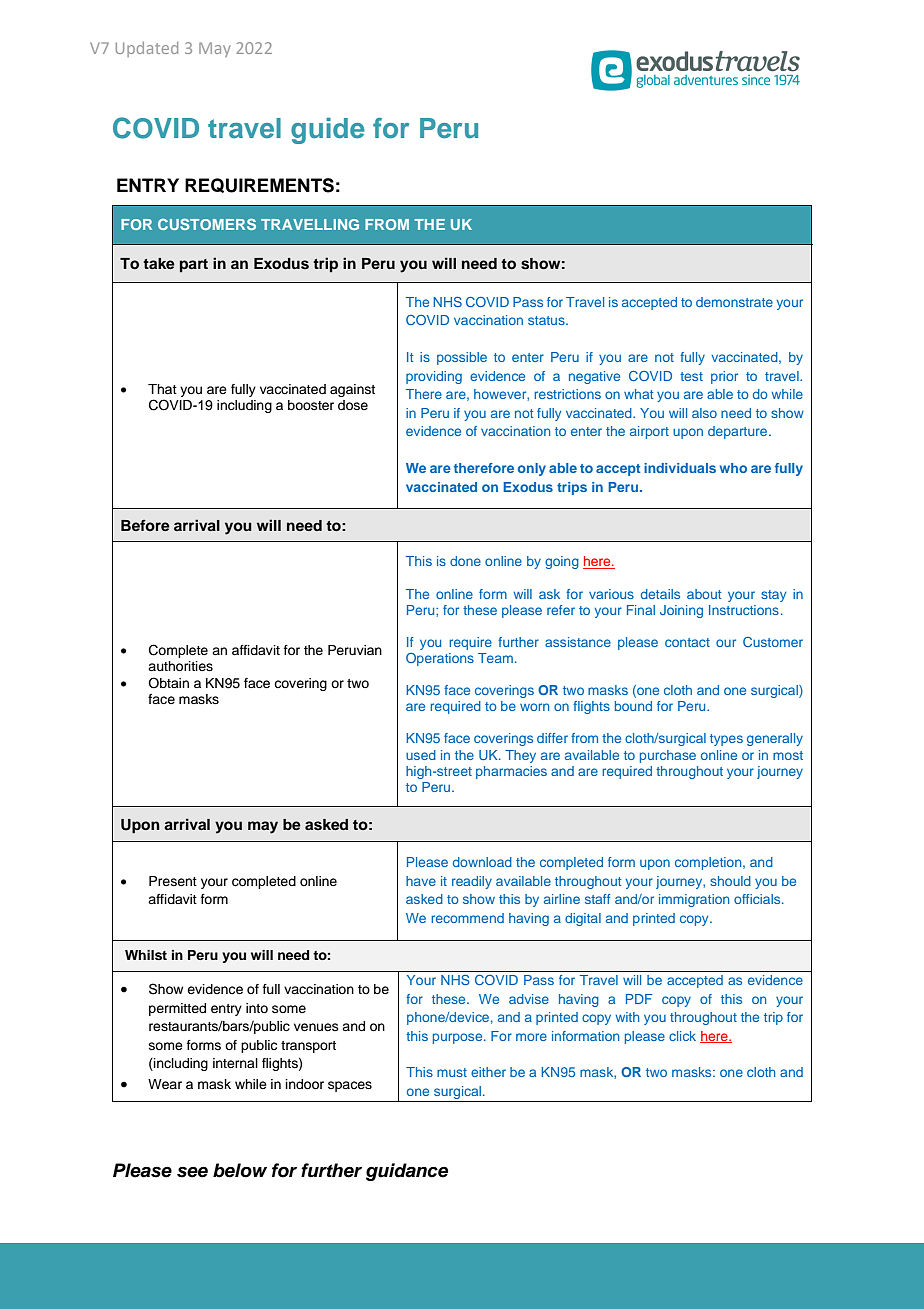 This screenshot has height=1309, width=924. What do you see at coordinates (724, 377) in the screenshot?
I see `prior` at bounding box center [724, 377].
